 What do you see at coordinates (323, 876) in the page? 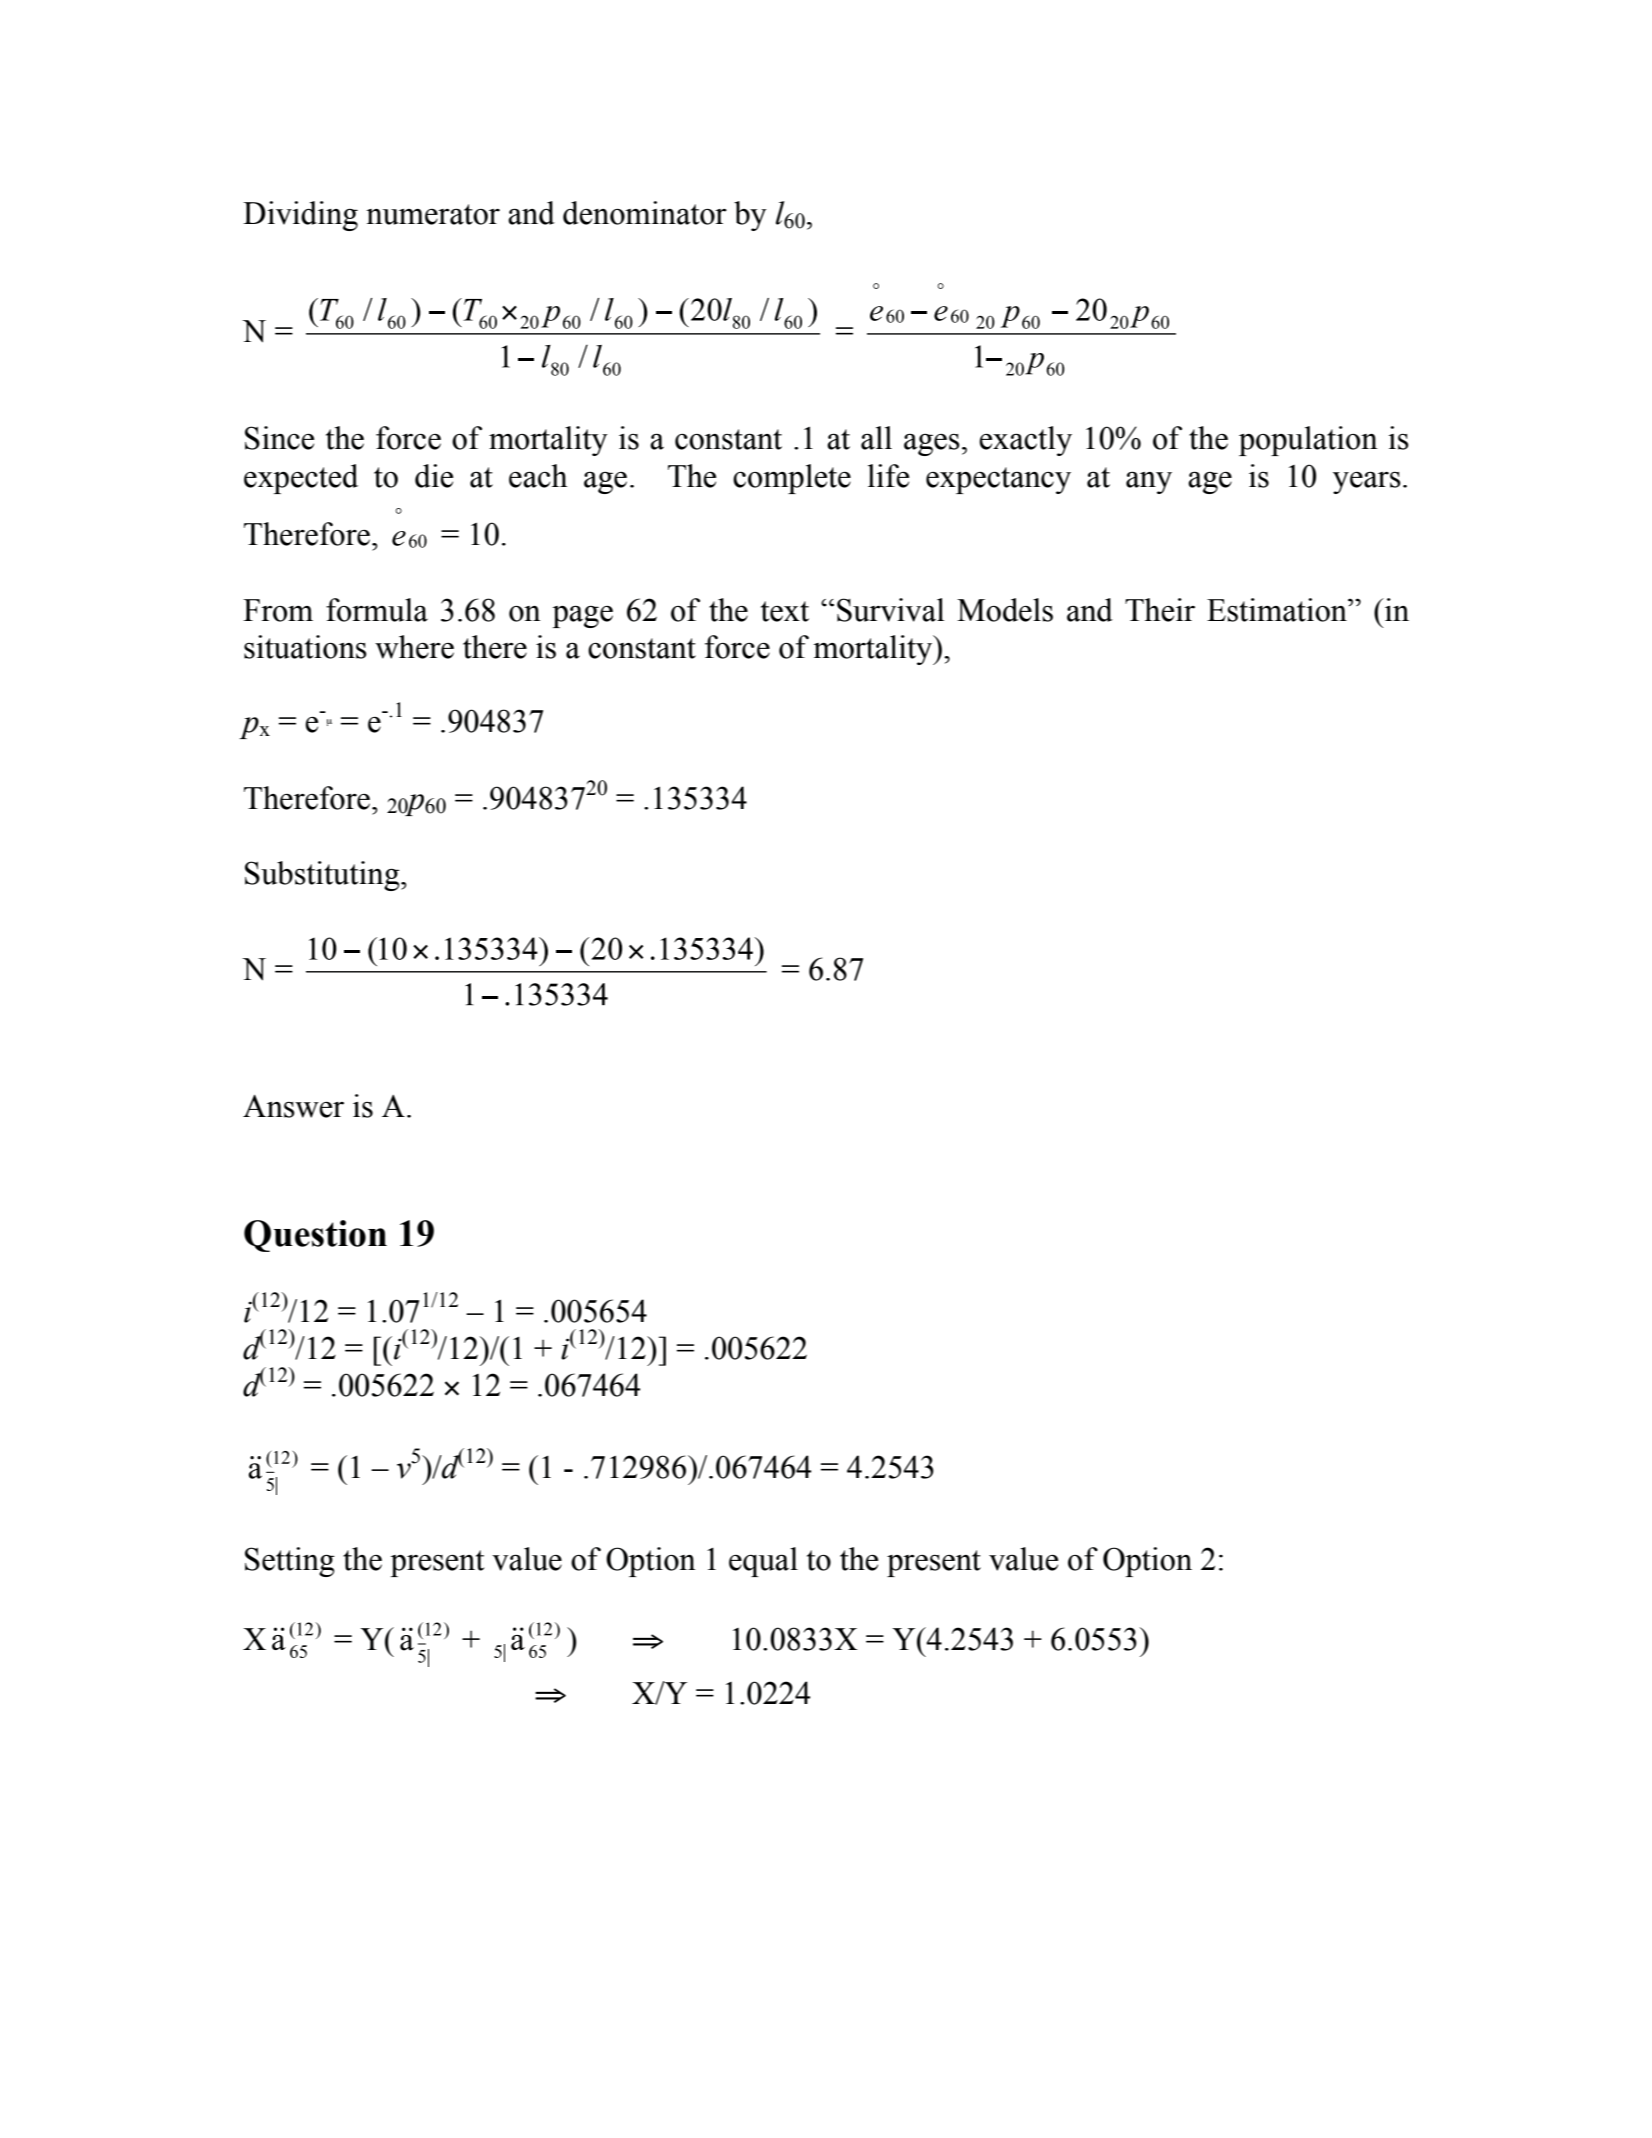
I see `Substituting` at bounding box center [323, 876].
